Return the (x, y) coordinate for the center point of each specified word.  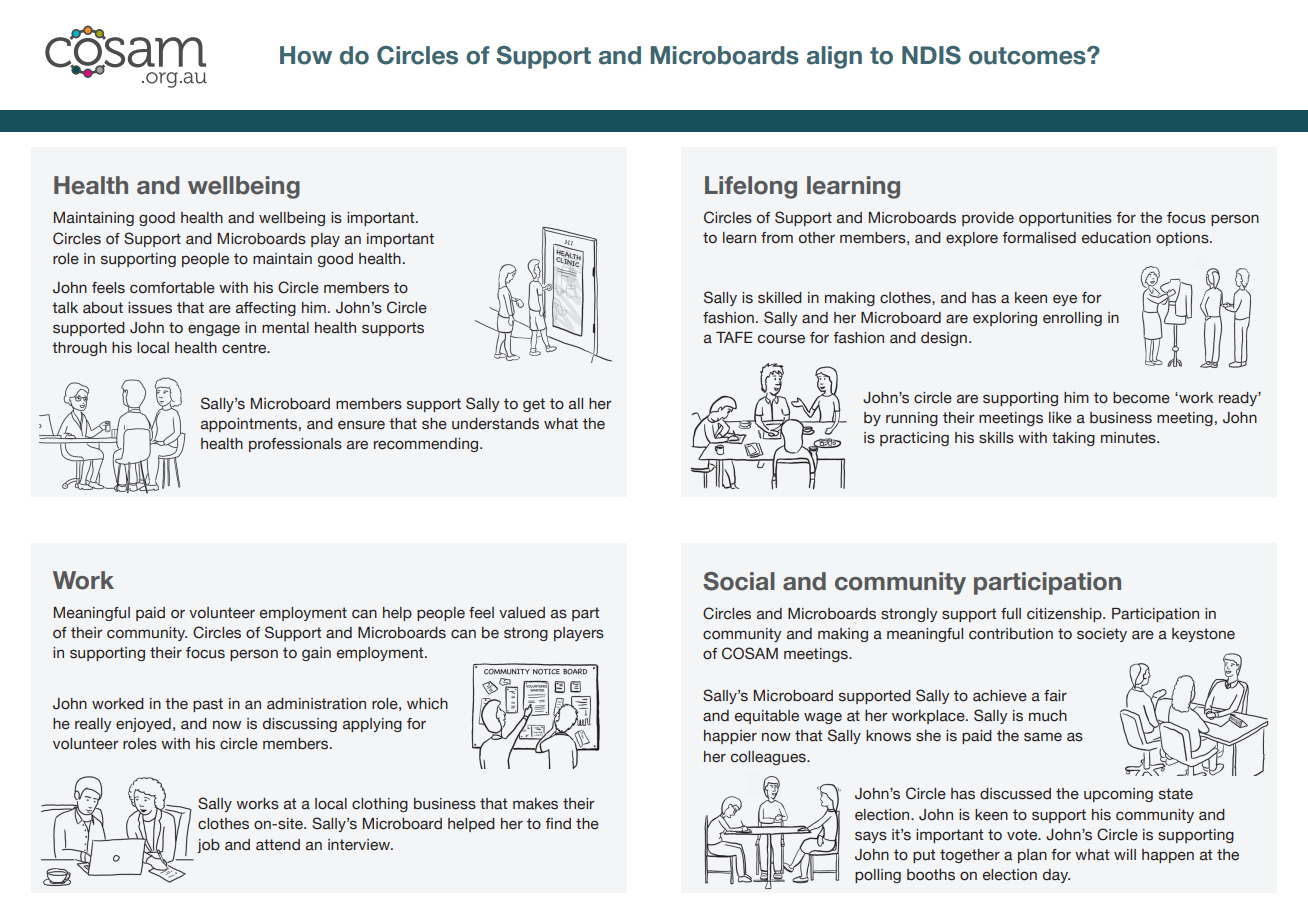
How (306, 55)
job (208, 846)
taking (1073, 439)
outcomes (1028, 56)
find (558, 823)
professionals (295, 445)
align (834, 57)
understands (495, 424)
